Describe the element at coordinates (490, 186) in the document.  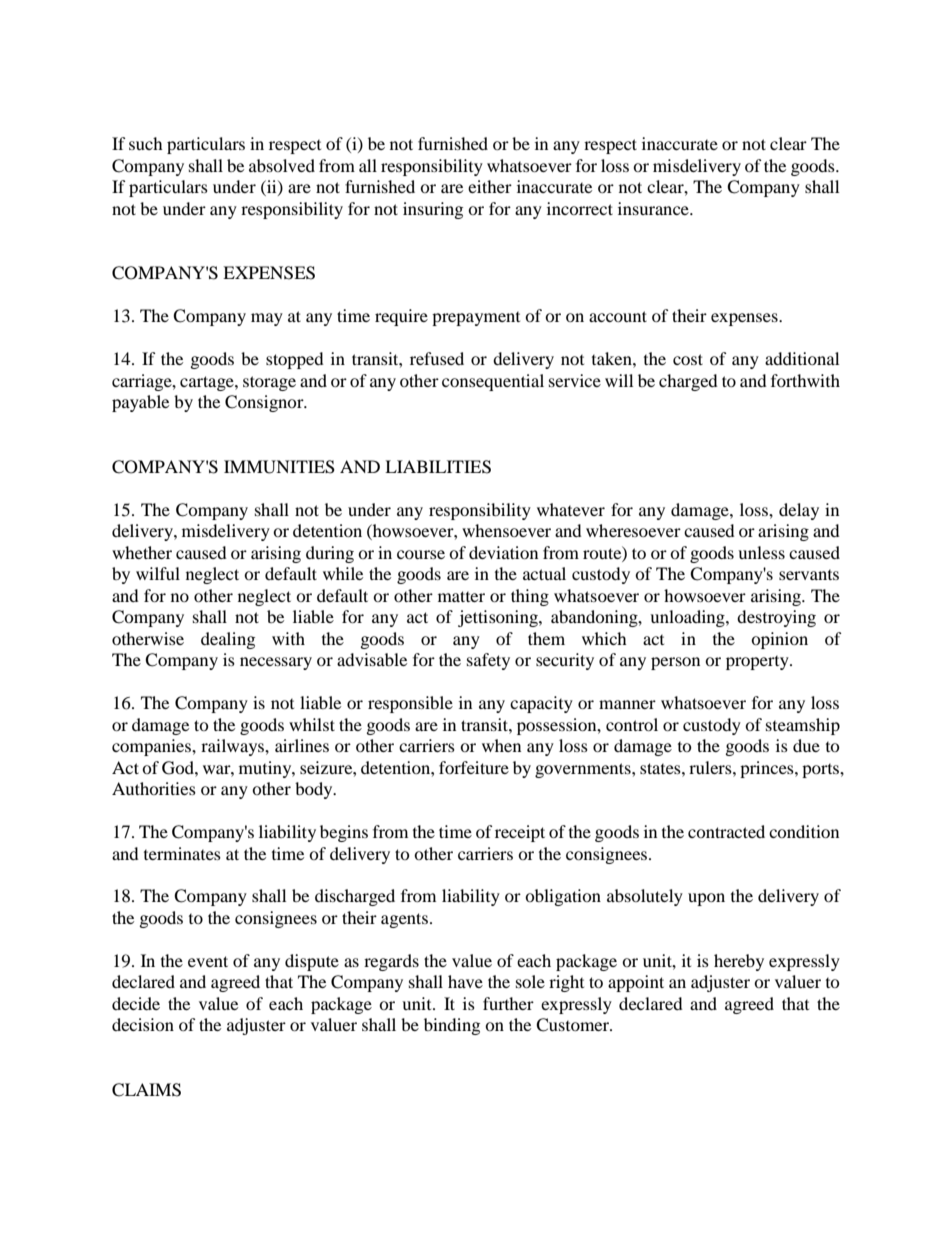
I see `either` at that location.
